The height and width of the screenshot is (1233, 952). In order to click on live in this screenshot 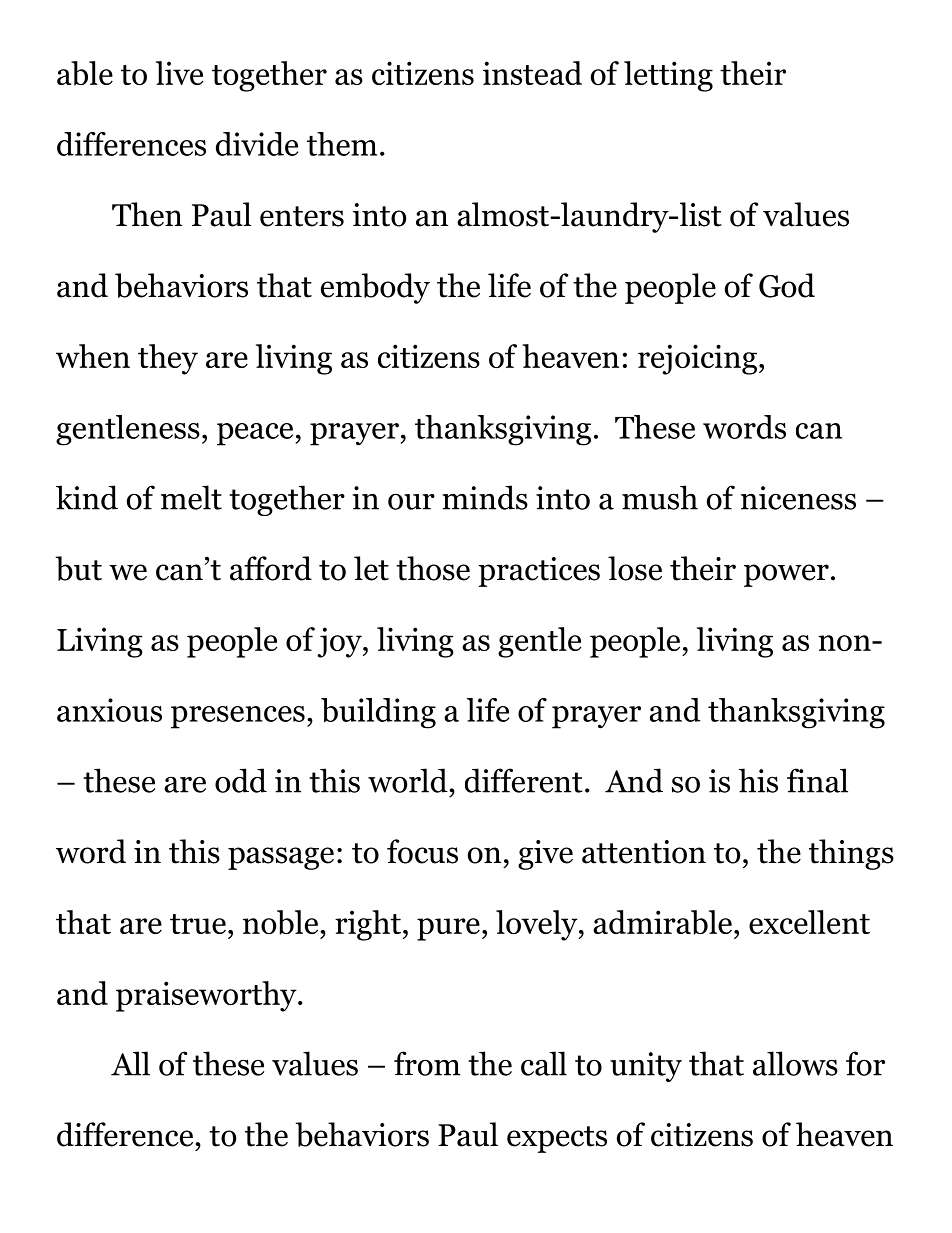, I will do `click(179, 73)`.
